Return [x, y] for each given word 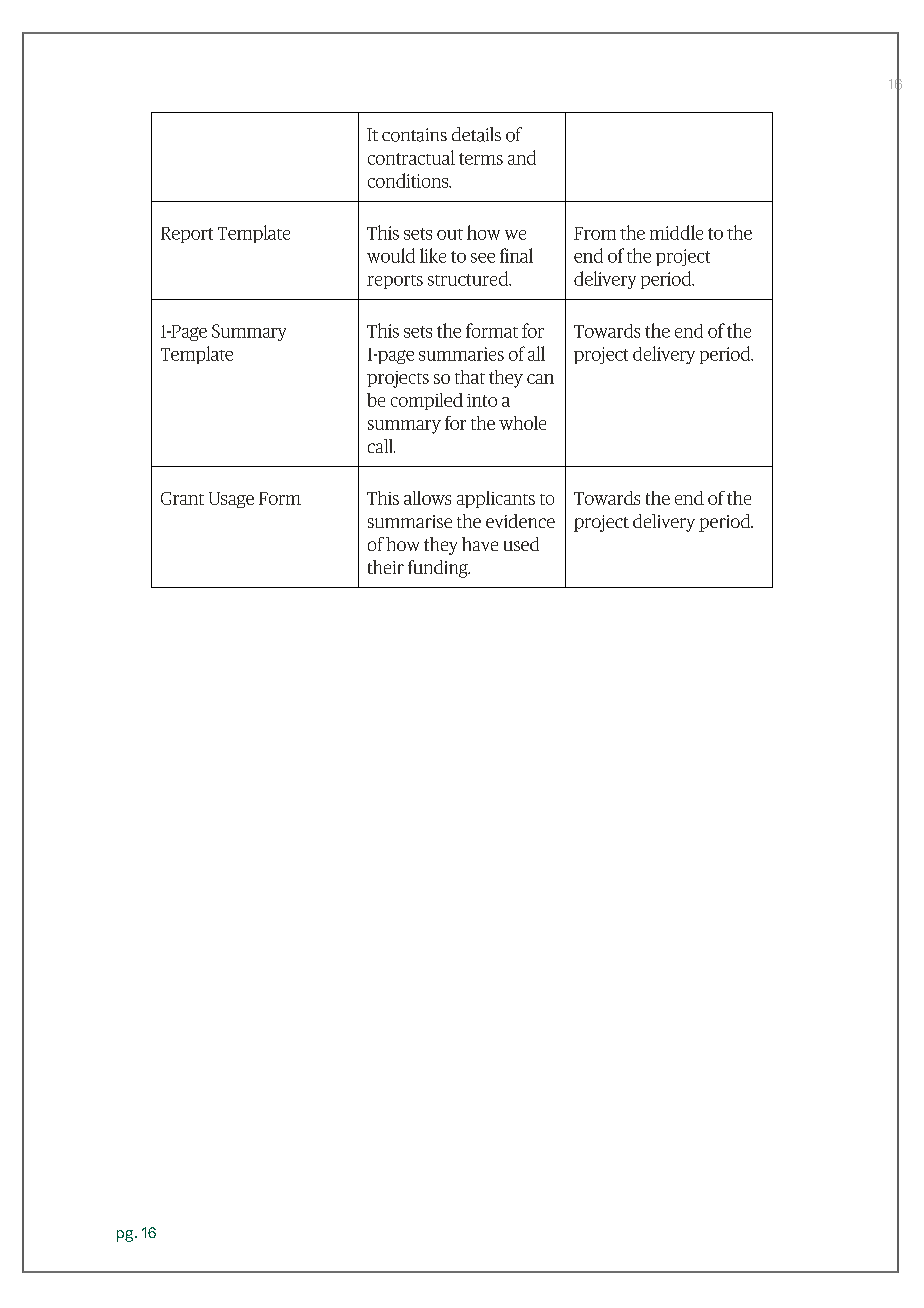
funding [439, 569]
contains [414, 135]
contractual [411, 157]
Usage [231, 500]
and [522, 157]
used [521, 544]
